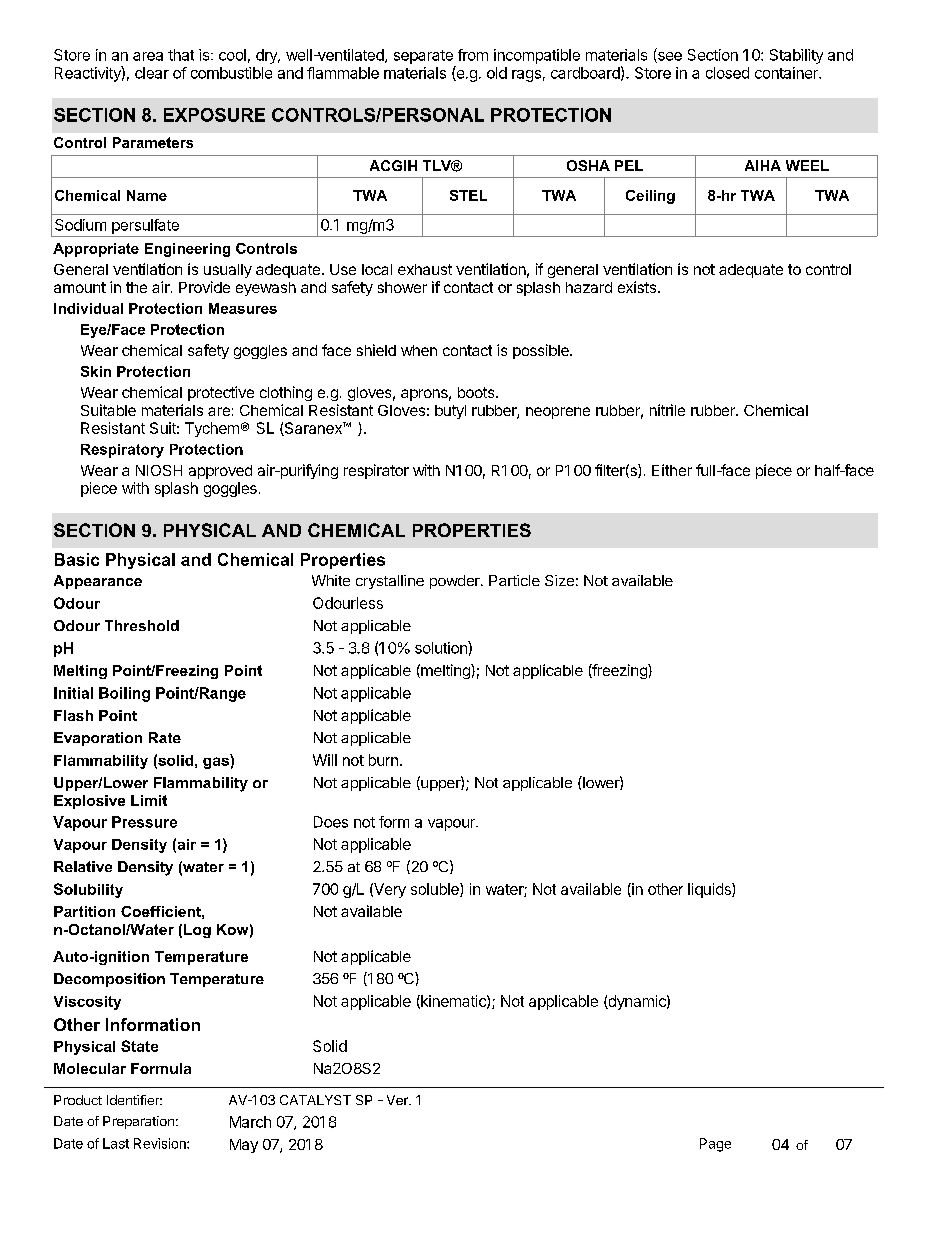 Image resolution: width=952 pixels, height=1233 pixels. Describe the element at coordinates (715, 1145) in the document. I see `Page` at that location.
